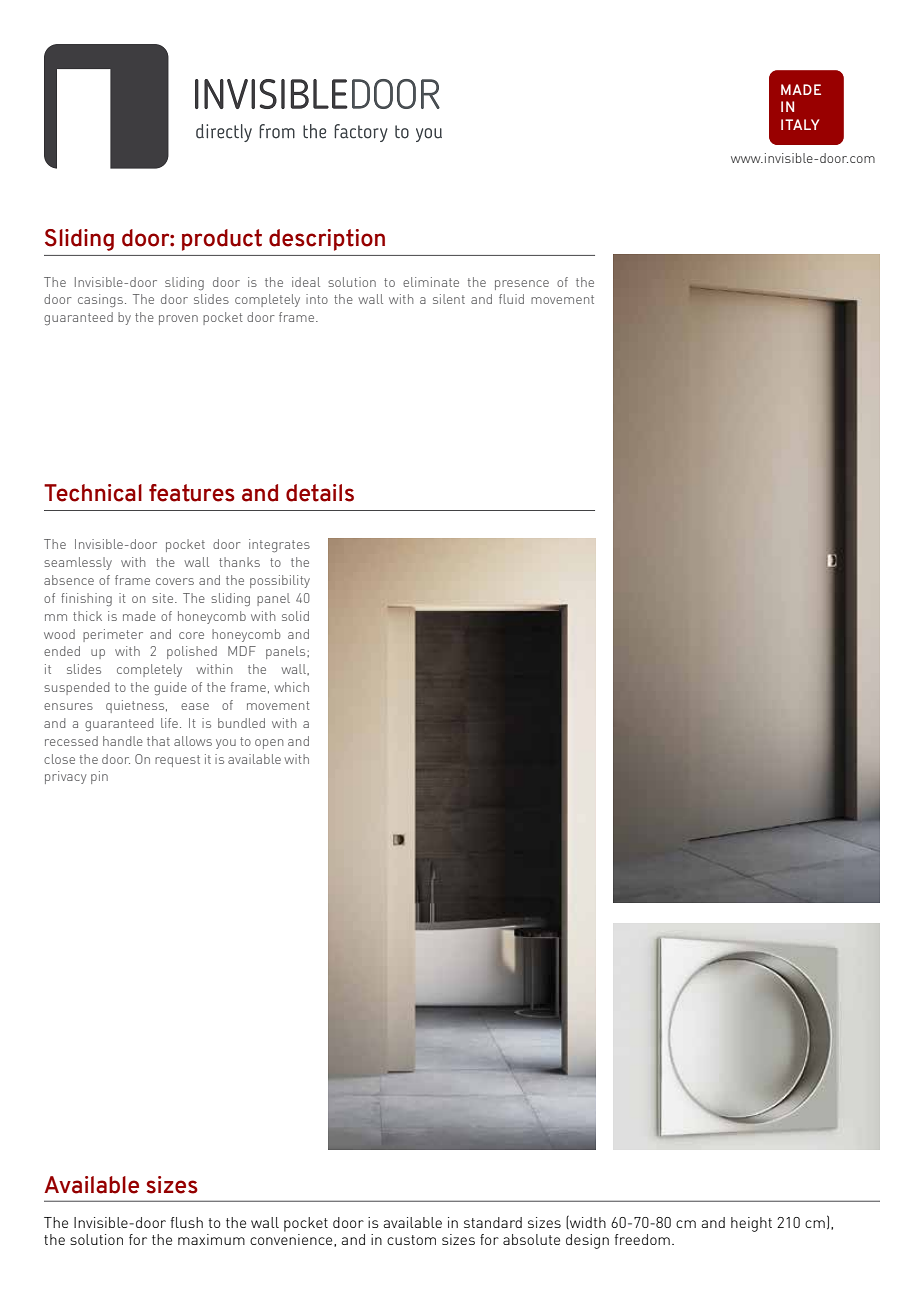 The image size is (924, 1308). I want to click on description, so click(327, 240).
